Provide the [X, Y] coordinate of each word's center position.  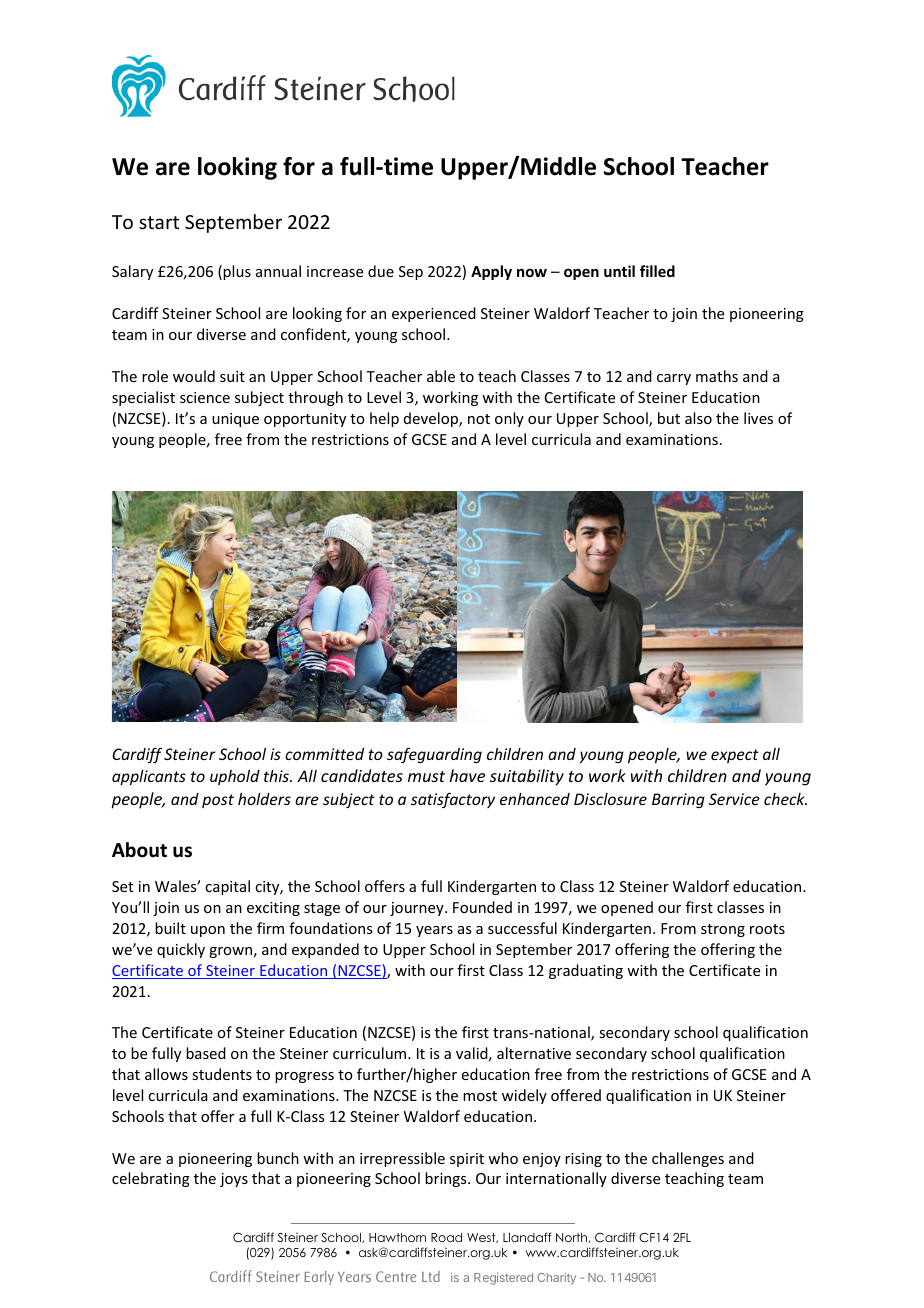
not [479, 419]
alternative [534, 1053]
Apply [491, 272]
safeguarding [434, 755]
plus [237, 272]
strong [723, 930]
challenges [688, 1159]
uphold [235, 777]
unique [235, 420]
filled [657, 271]
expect [735, 756]
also [698, 418]
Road [446, 1237]
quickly [181, 950]
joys [234, 1180]
